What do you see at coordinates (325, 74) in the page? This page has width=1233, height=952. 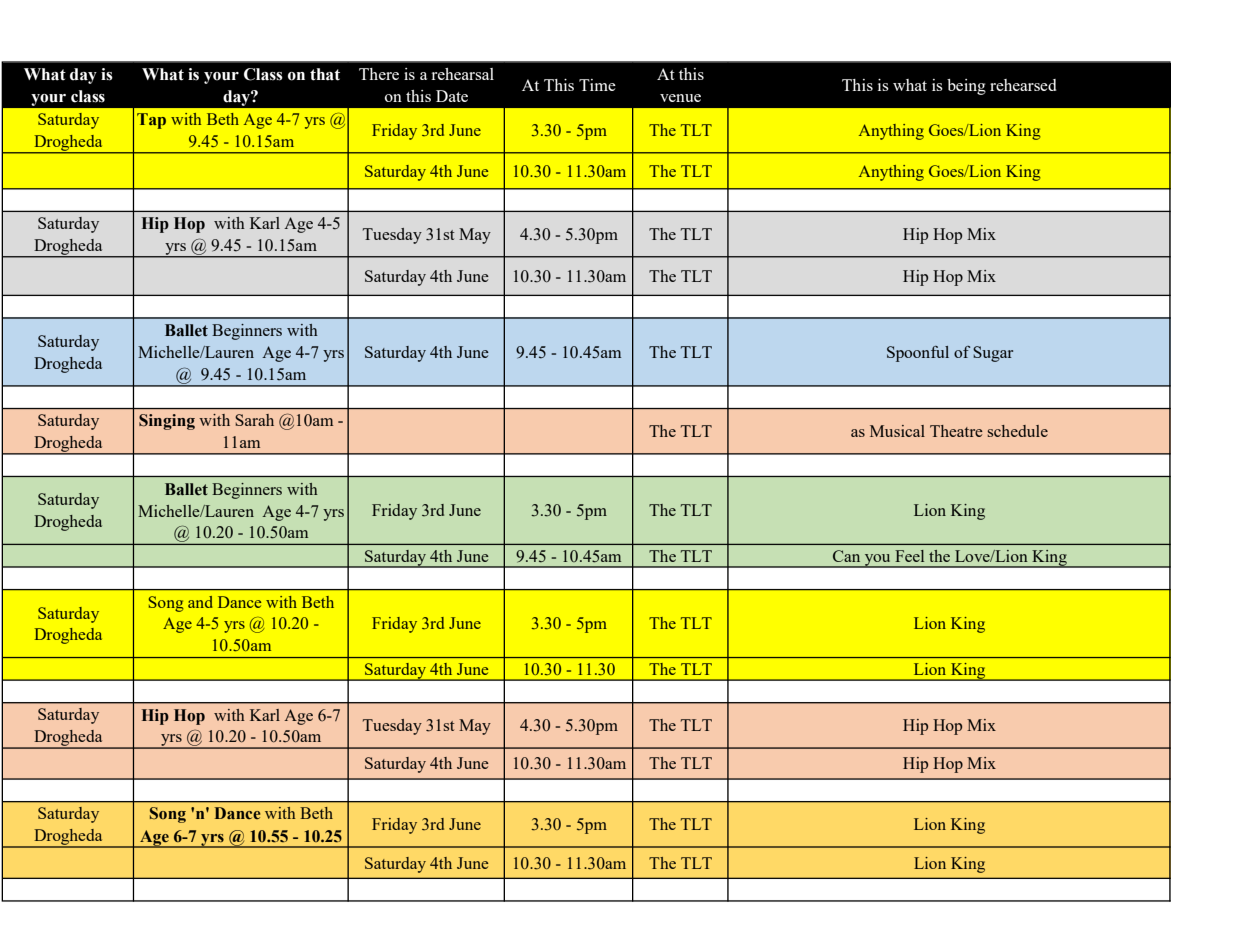 I see `that` at bounding box center [325, 74].
